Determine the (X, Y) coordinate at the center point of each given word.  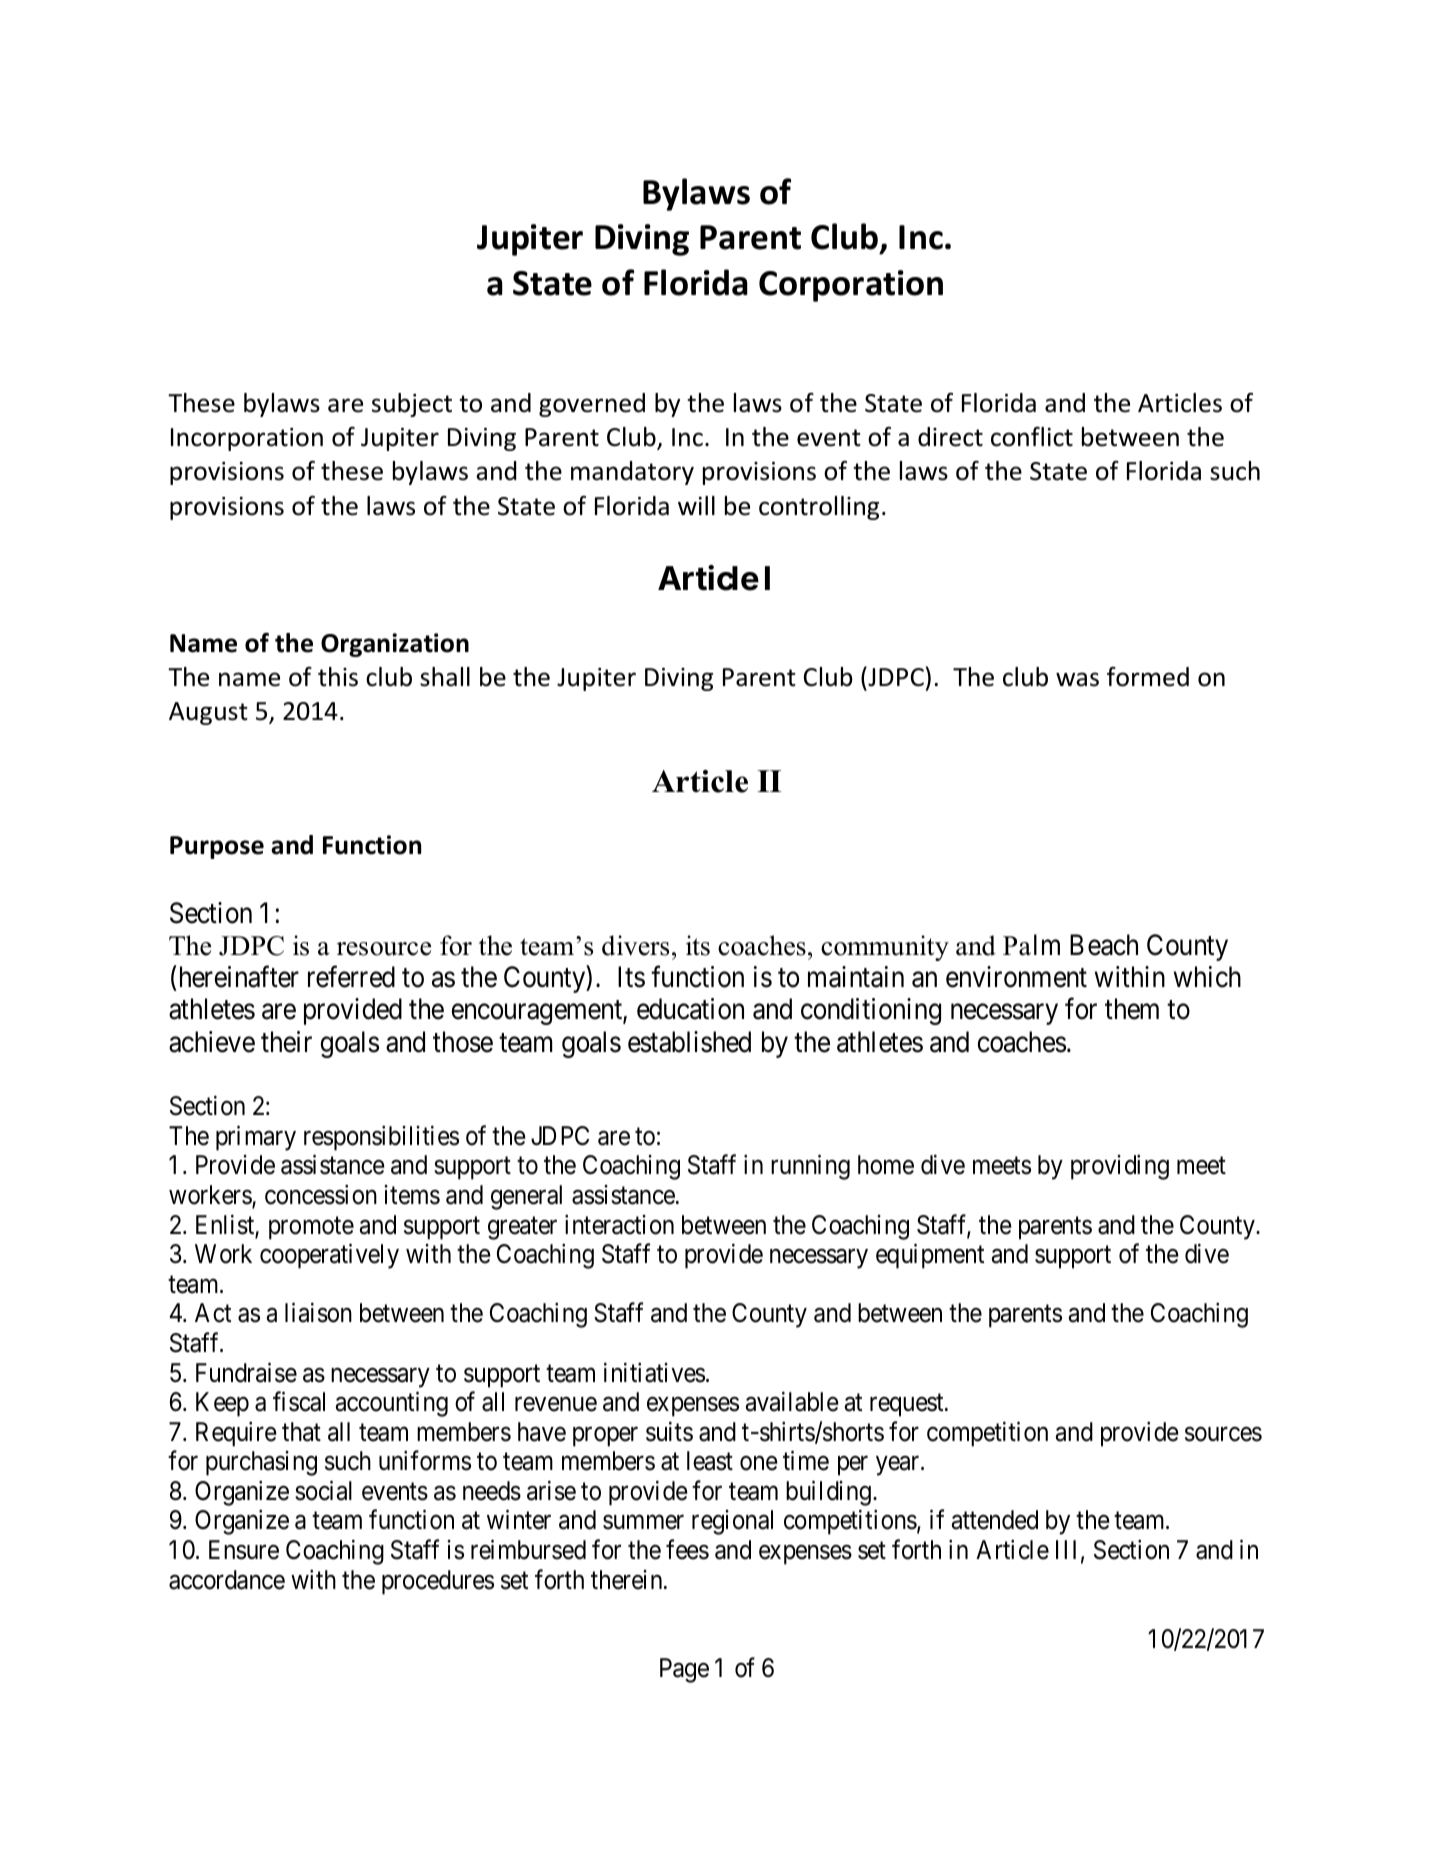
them (1132, 1009)
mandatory (632, 473)
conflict (1032, 437)
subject (412, 405)
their (286, 1042)
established (689, 1042)
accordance (227, 1580)
